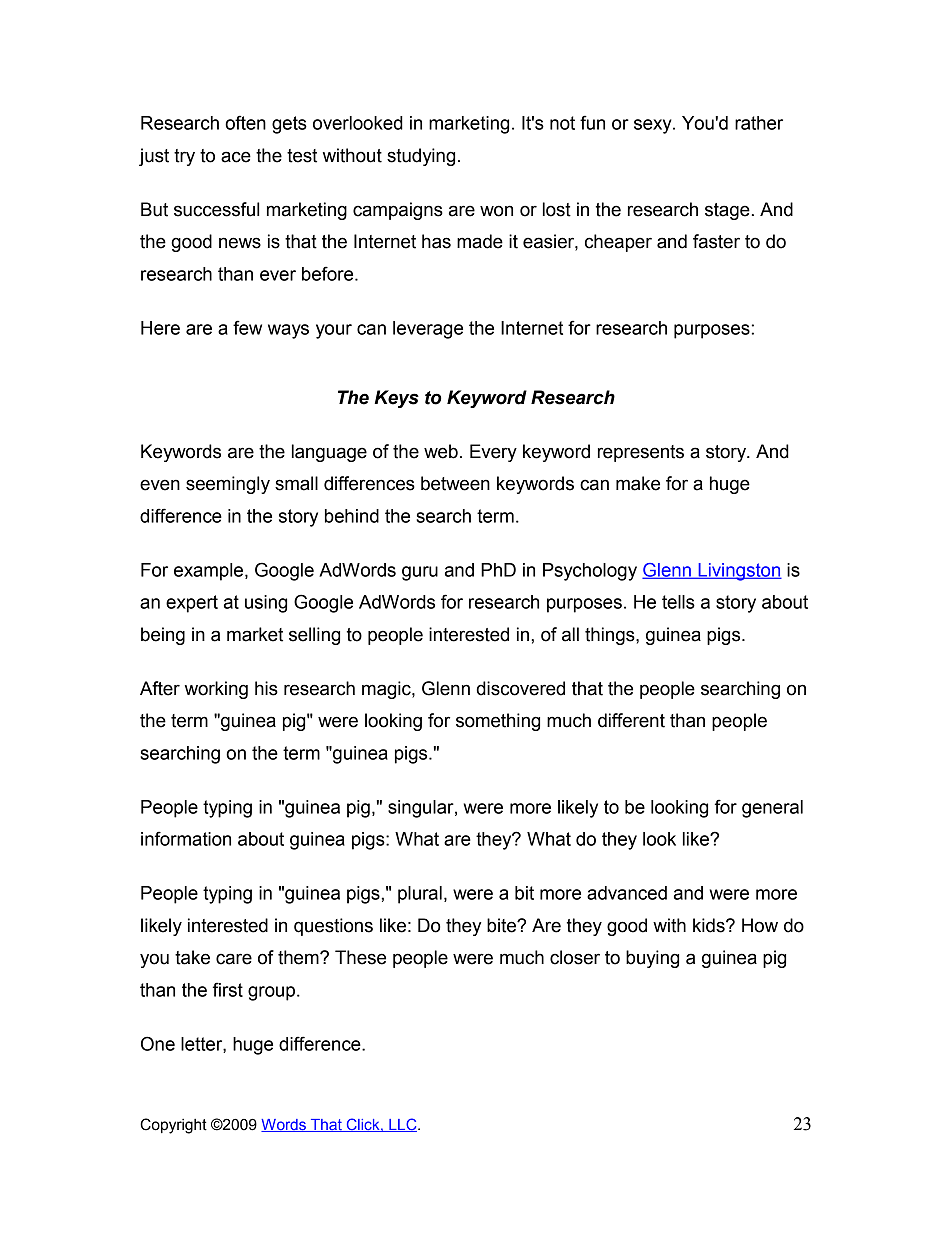 This page has height=1233, width=952. I want to click on plural, so click(420, 895).
